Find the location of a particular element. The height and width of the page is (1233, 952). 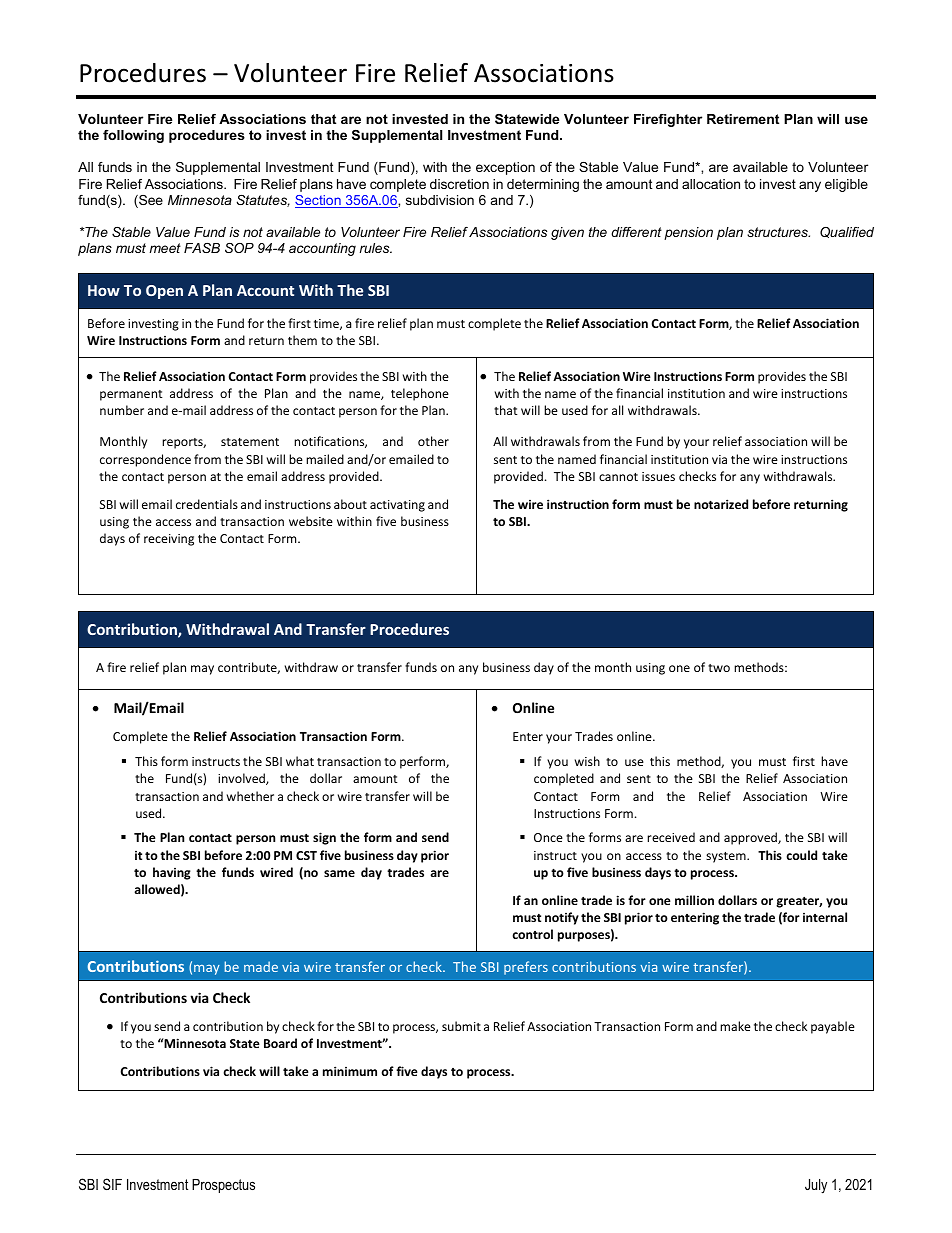

wish is located at coordinates (587, 761).
